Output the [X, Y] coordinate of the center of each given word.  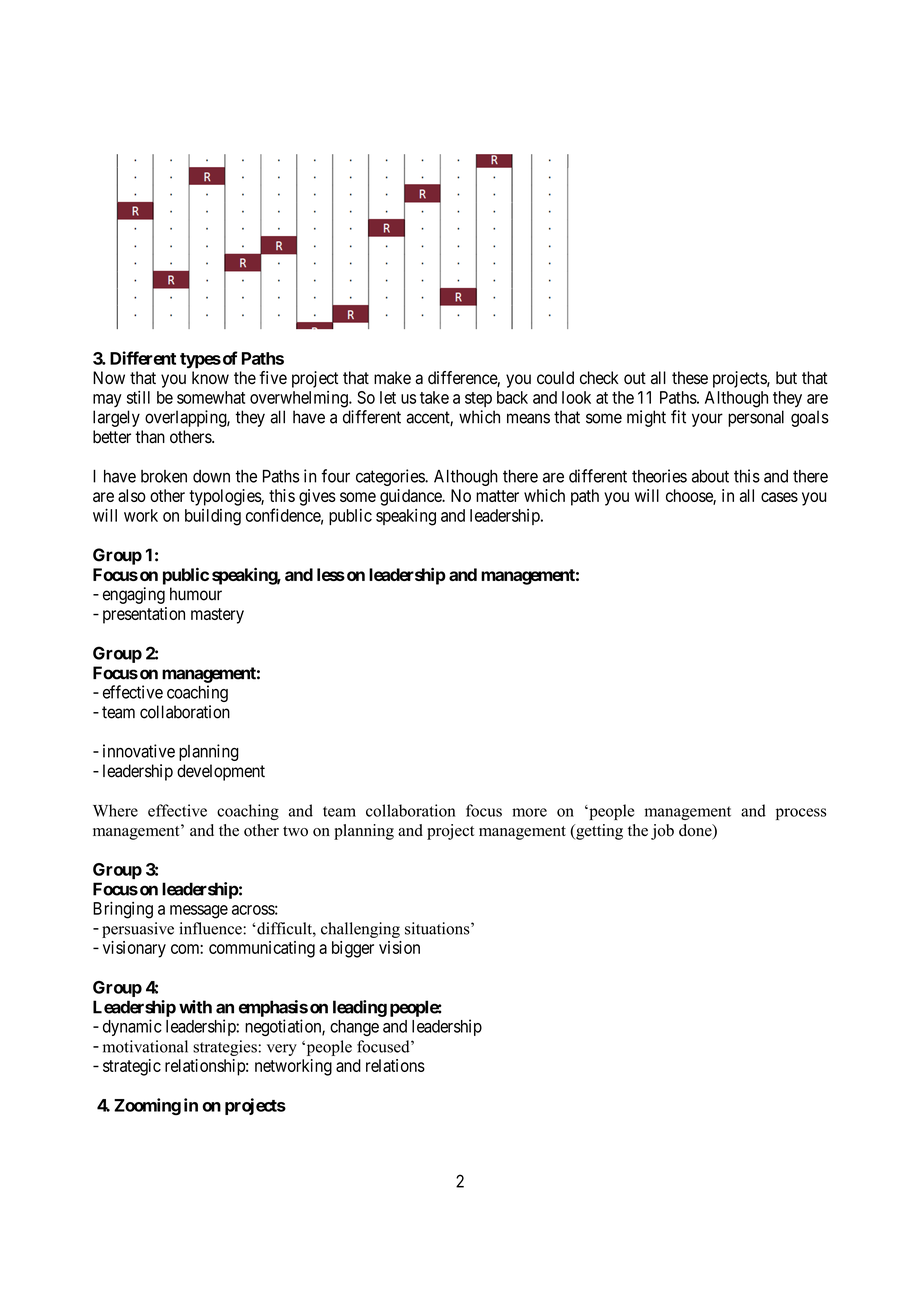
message [199, 912]
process [801, 814]
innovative [139, 751]
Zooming [147, 1106]
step [478, 399]
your [707, 420]
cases [779, 497]
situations [438, 928]
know [210, 378]
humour [196, 594]
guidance [411, 497]
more [529, 812]
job [662, 832]
